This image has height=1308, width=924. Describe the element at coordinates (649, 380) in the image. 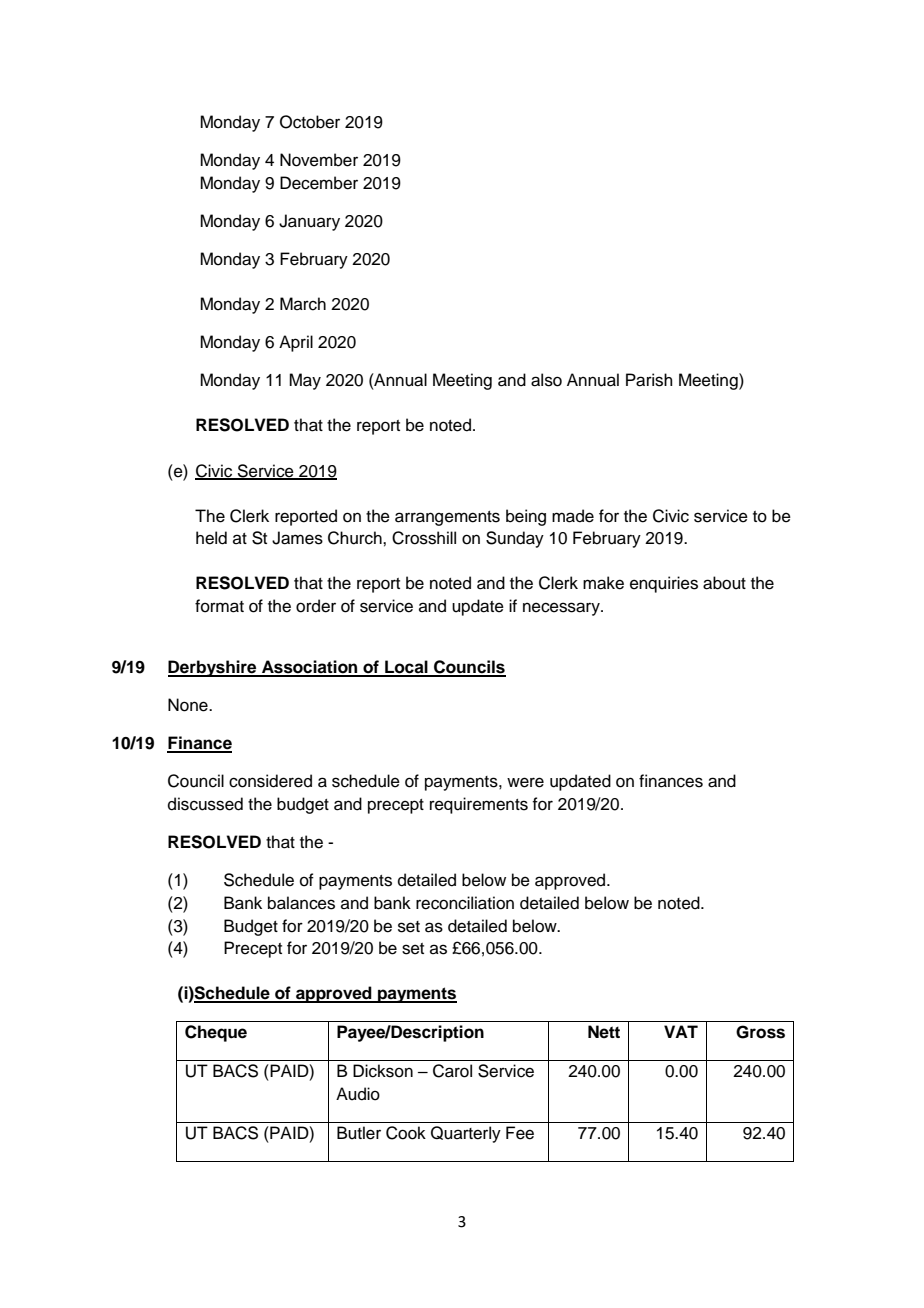

I see `Parish` at that location.
